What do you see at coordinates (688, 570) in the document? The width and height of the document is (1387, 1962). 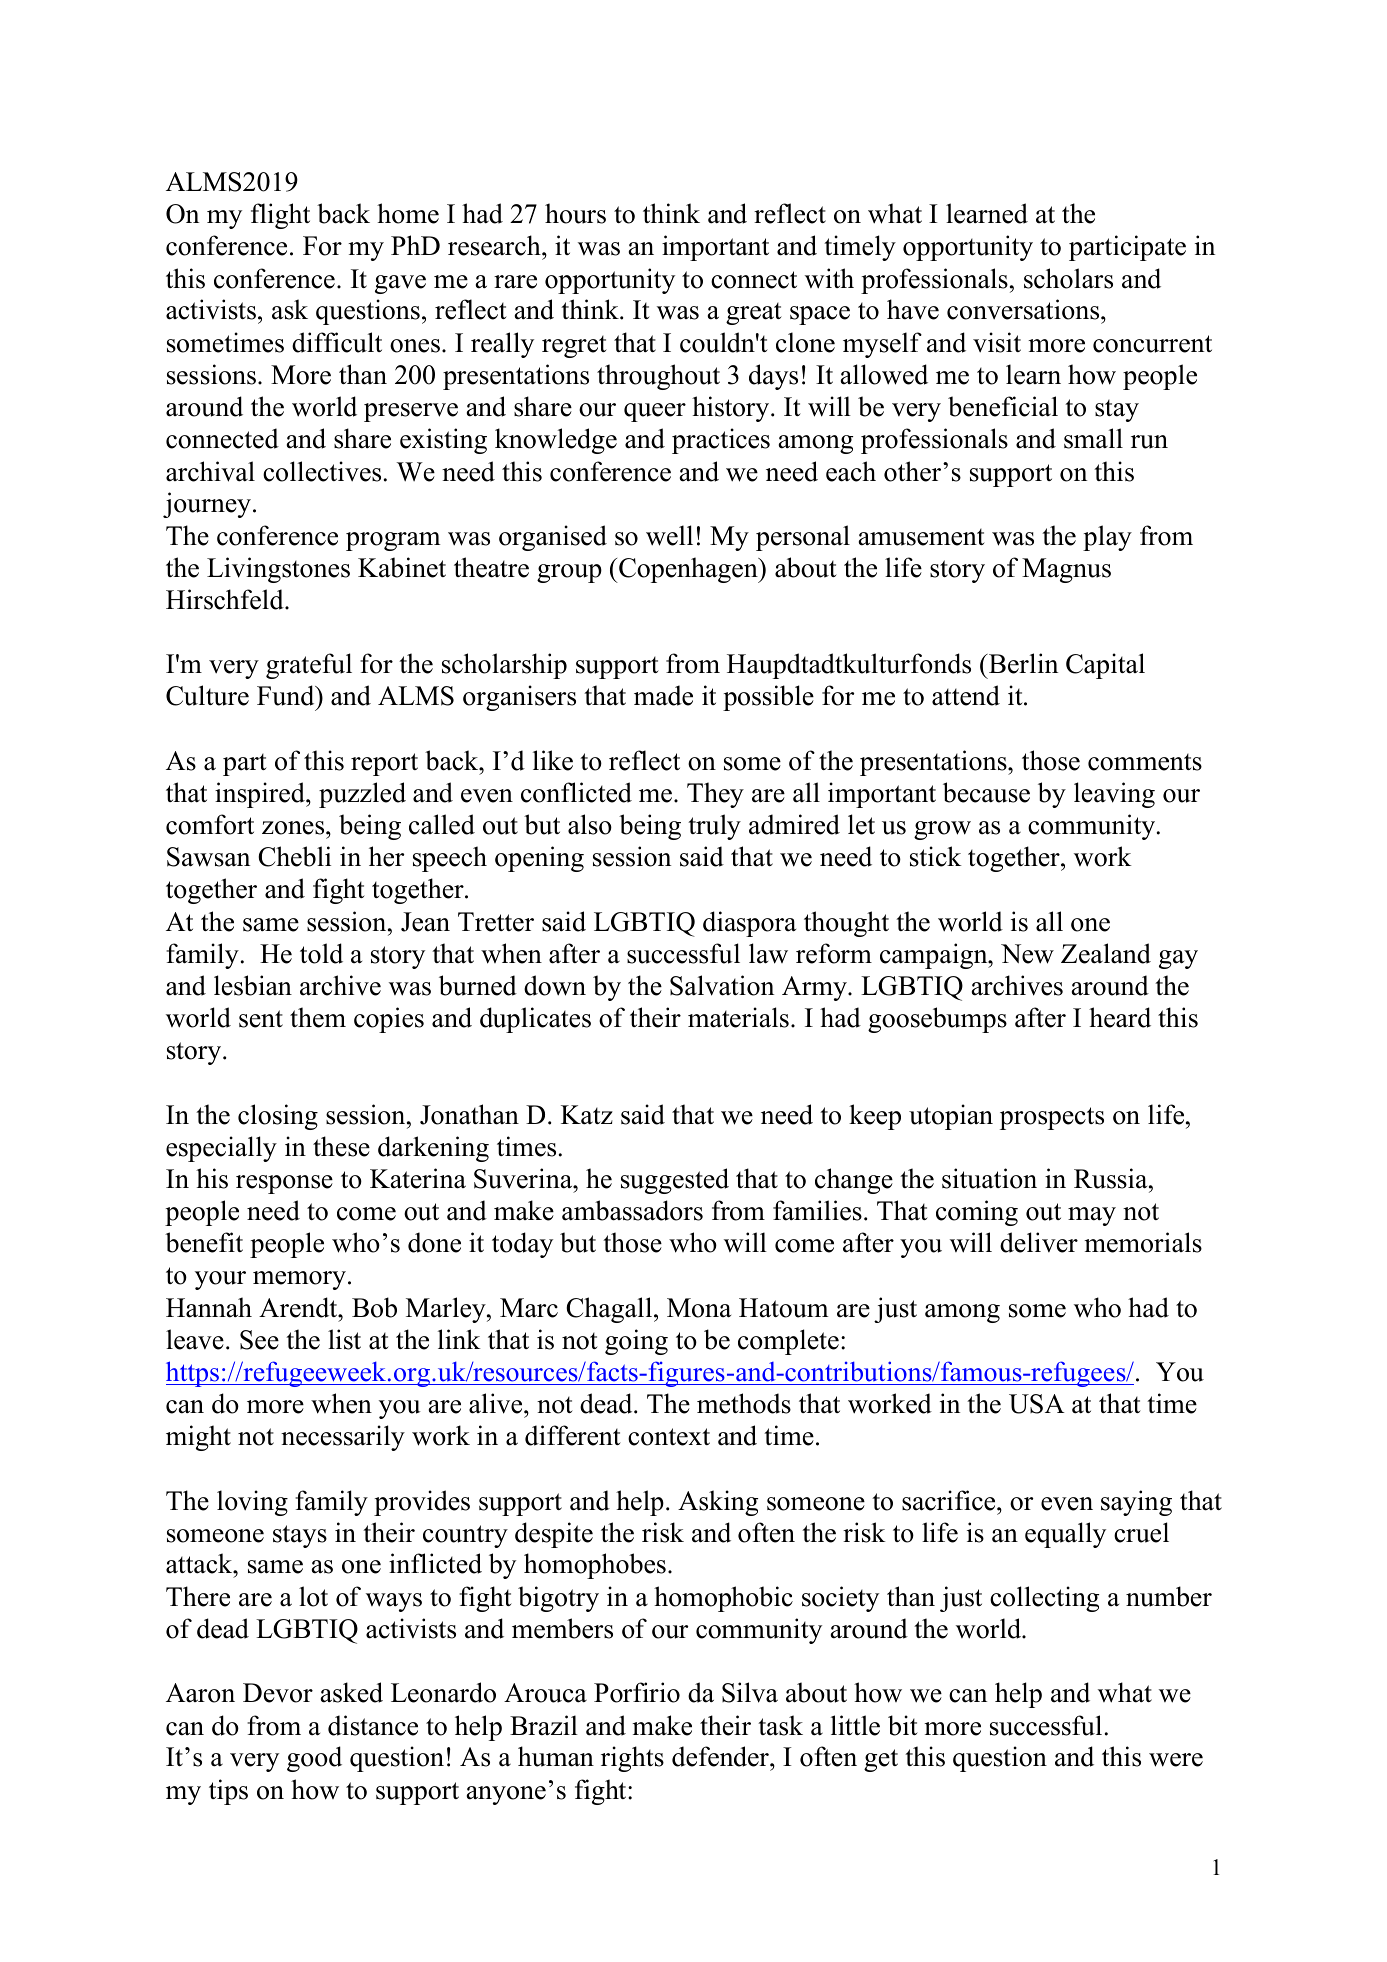 I see `Copenhagen` at bounding box center [688, 570].
